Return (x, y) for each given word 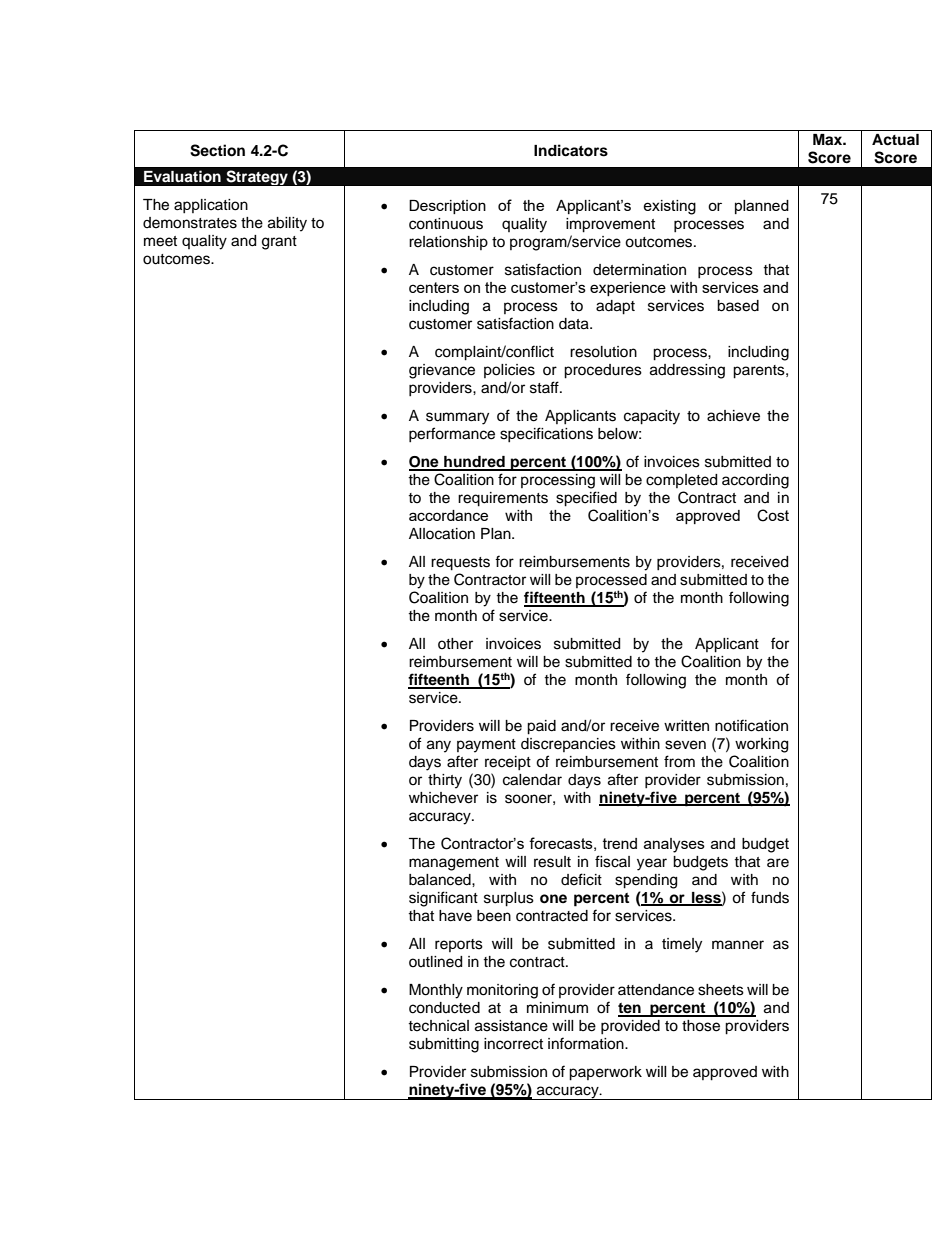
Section (217, 150)
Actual (895, 140)
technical (438, 1026)
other (455, 644)
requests (460, 564)
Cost (773, 515)
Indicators (571, 150)
